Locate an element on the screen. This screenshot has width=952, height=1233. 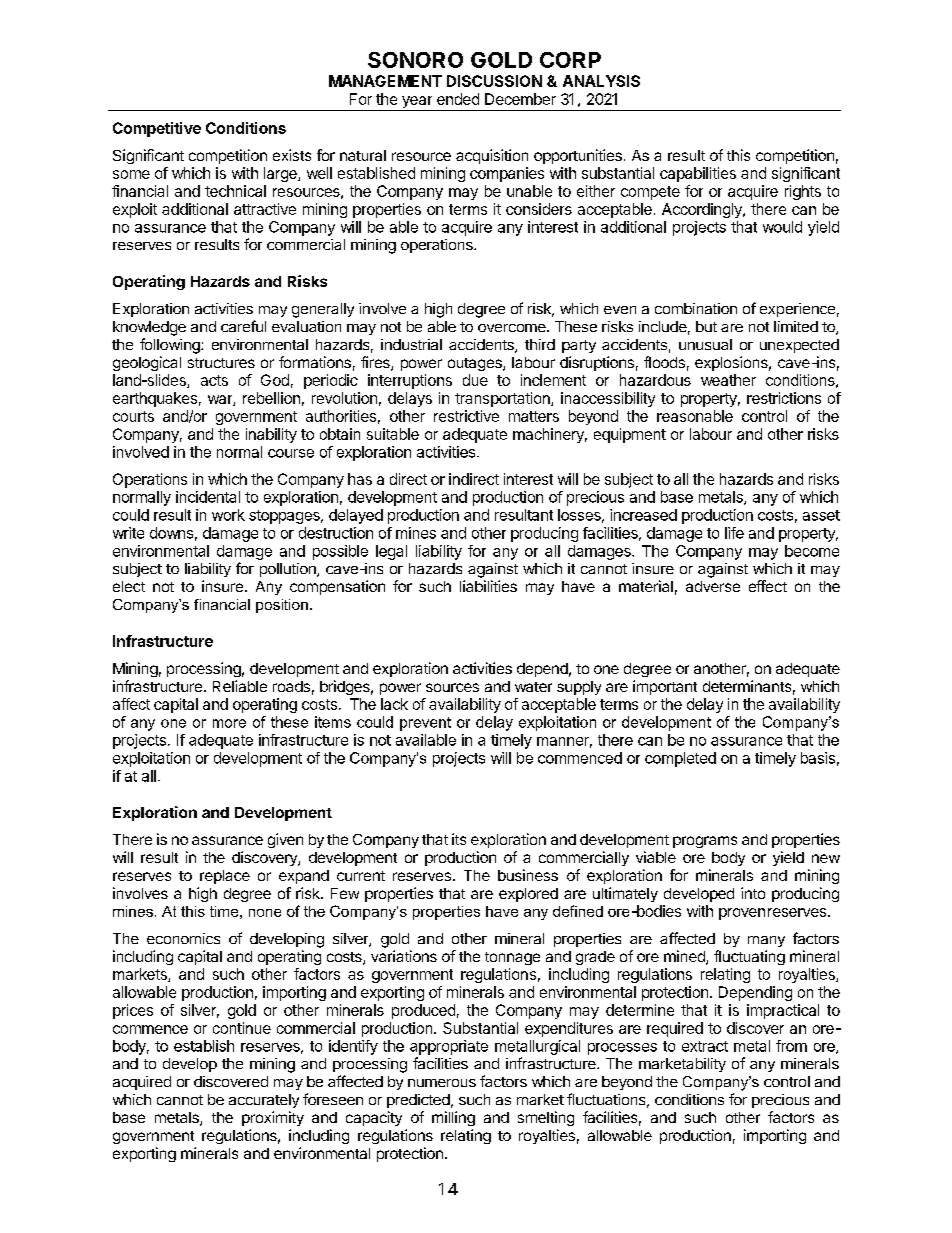
accurately is located at coordinates (264, 1101).
